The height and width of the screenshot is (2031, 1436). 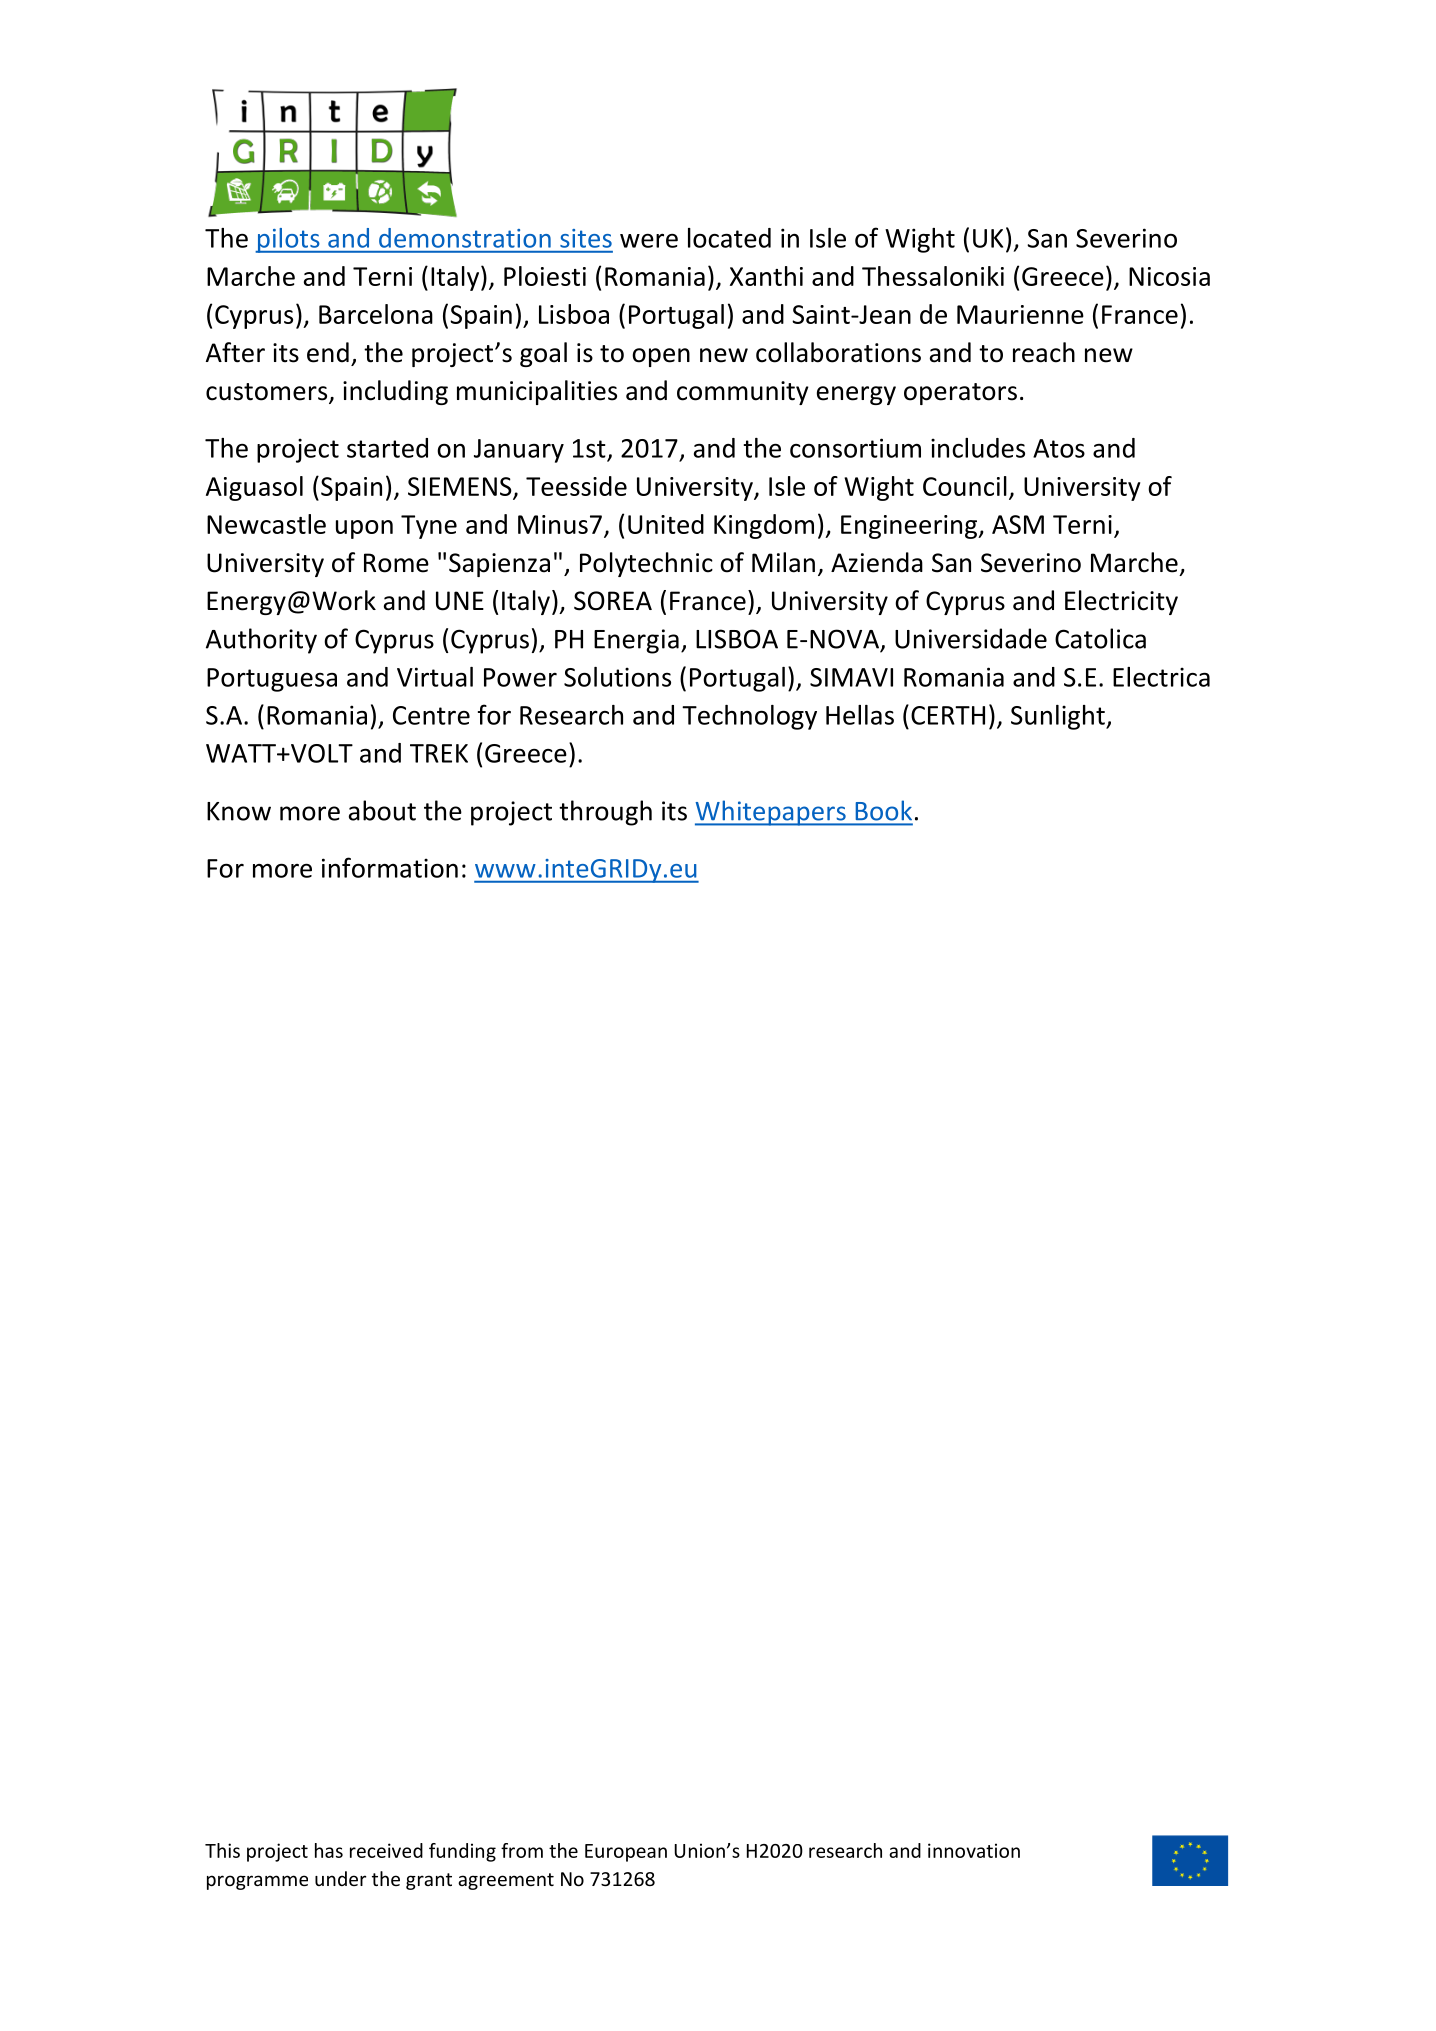 I want to click on agreement, so click(x=506, y=1881).
